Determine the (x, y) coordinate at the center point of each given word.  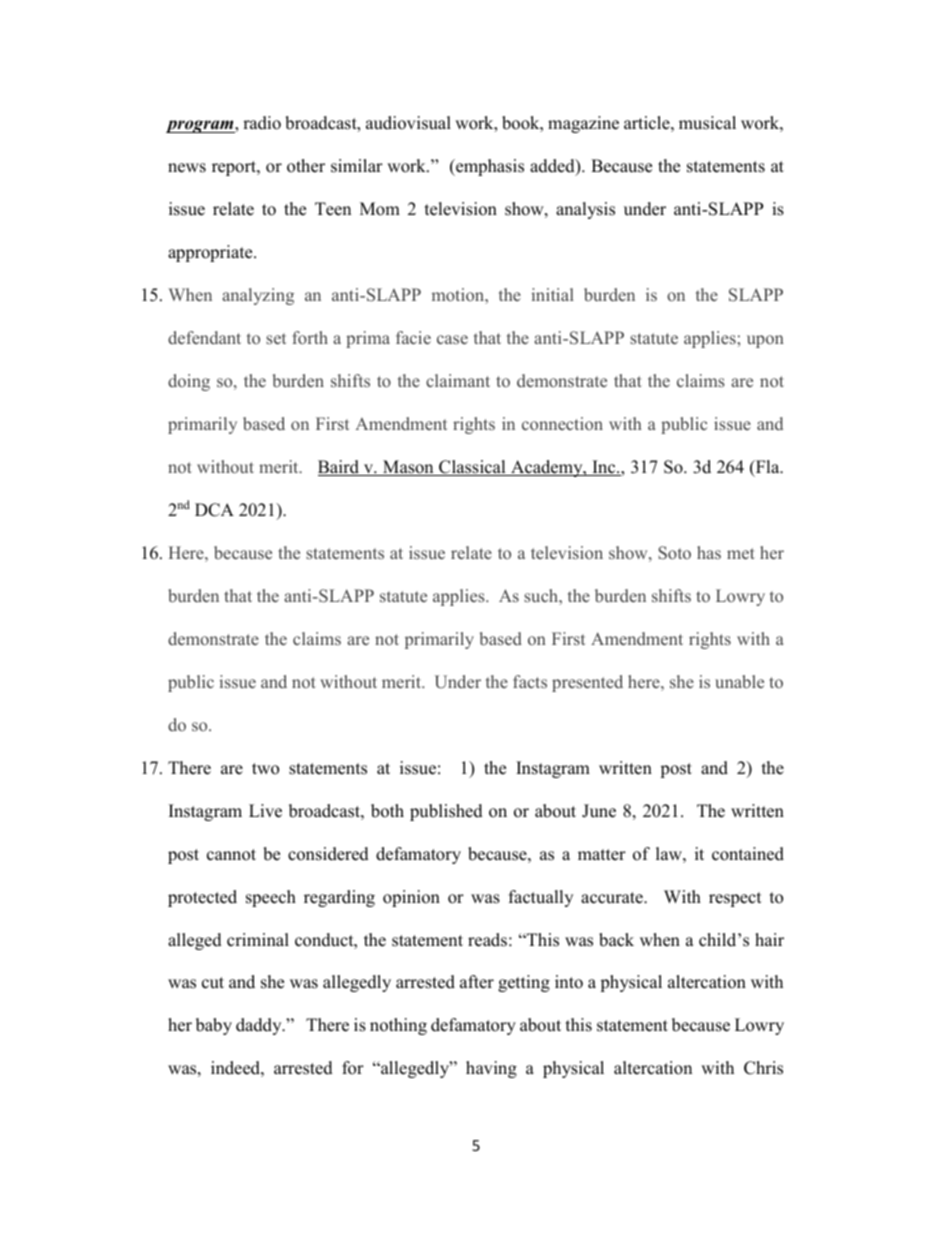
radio (262, 123)
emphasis (489, 167)
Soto (674, 552)
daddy (260, 1026)
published (446, 812)
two (265, 769)
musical (707, 123)
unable (739, 681)
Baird (339, 468)
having (491, 1069)
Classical (472, 468)
